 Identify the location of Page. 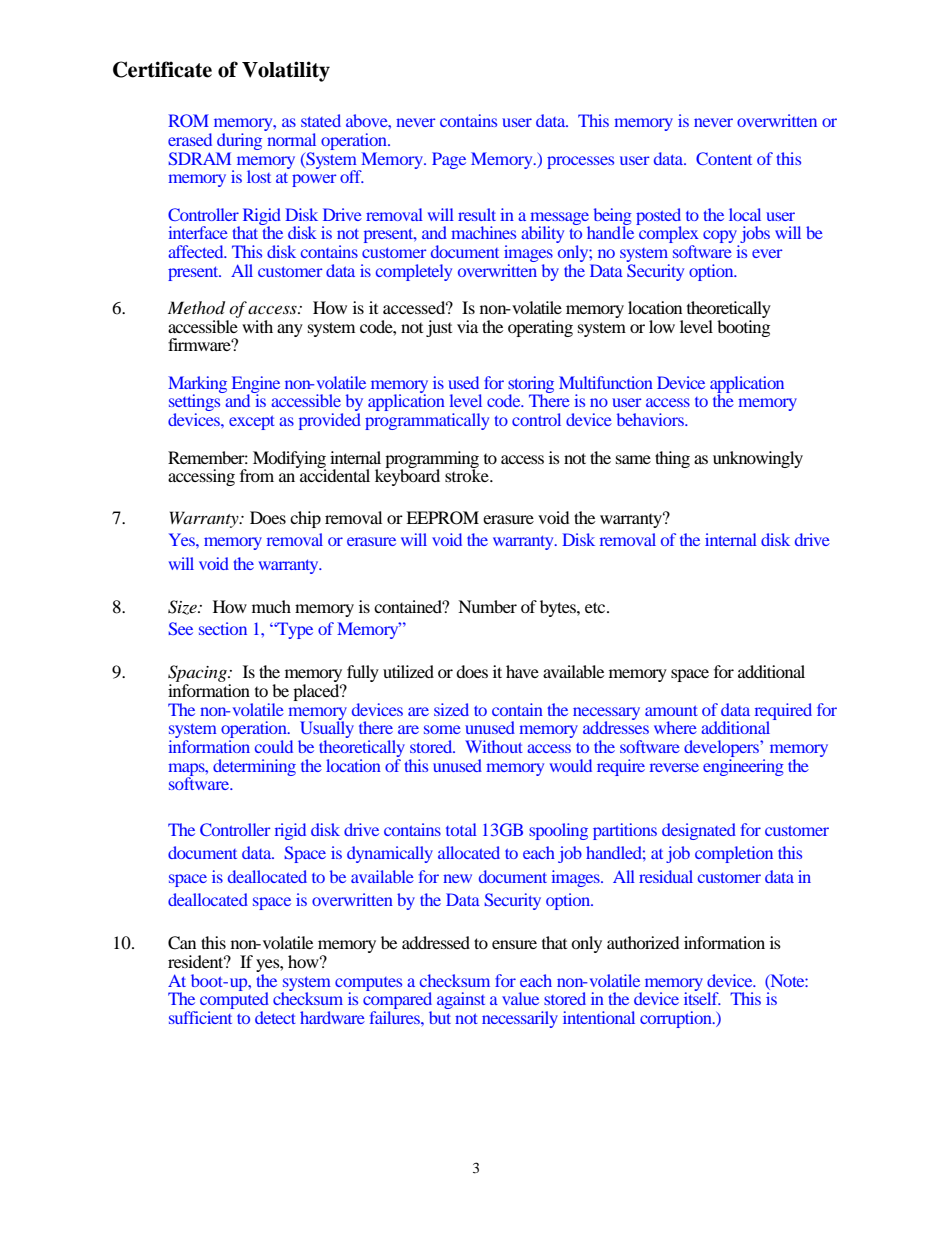
(449, 160).
